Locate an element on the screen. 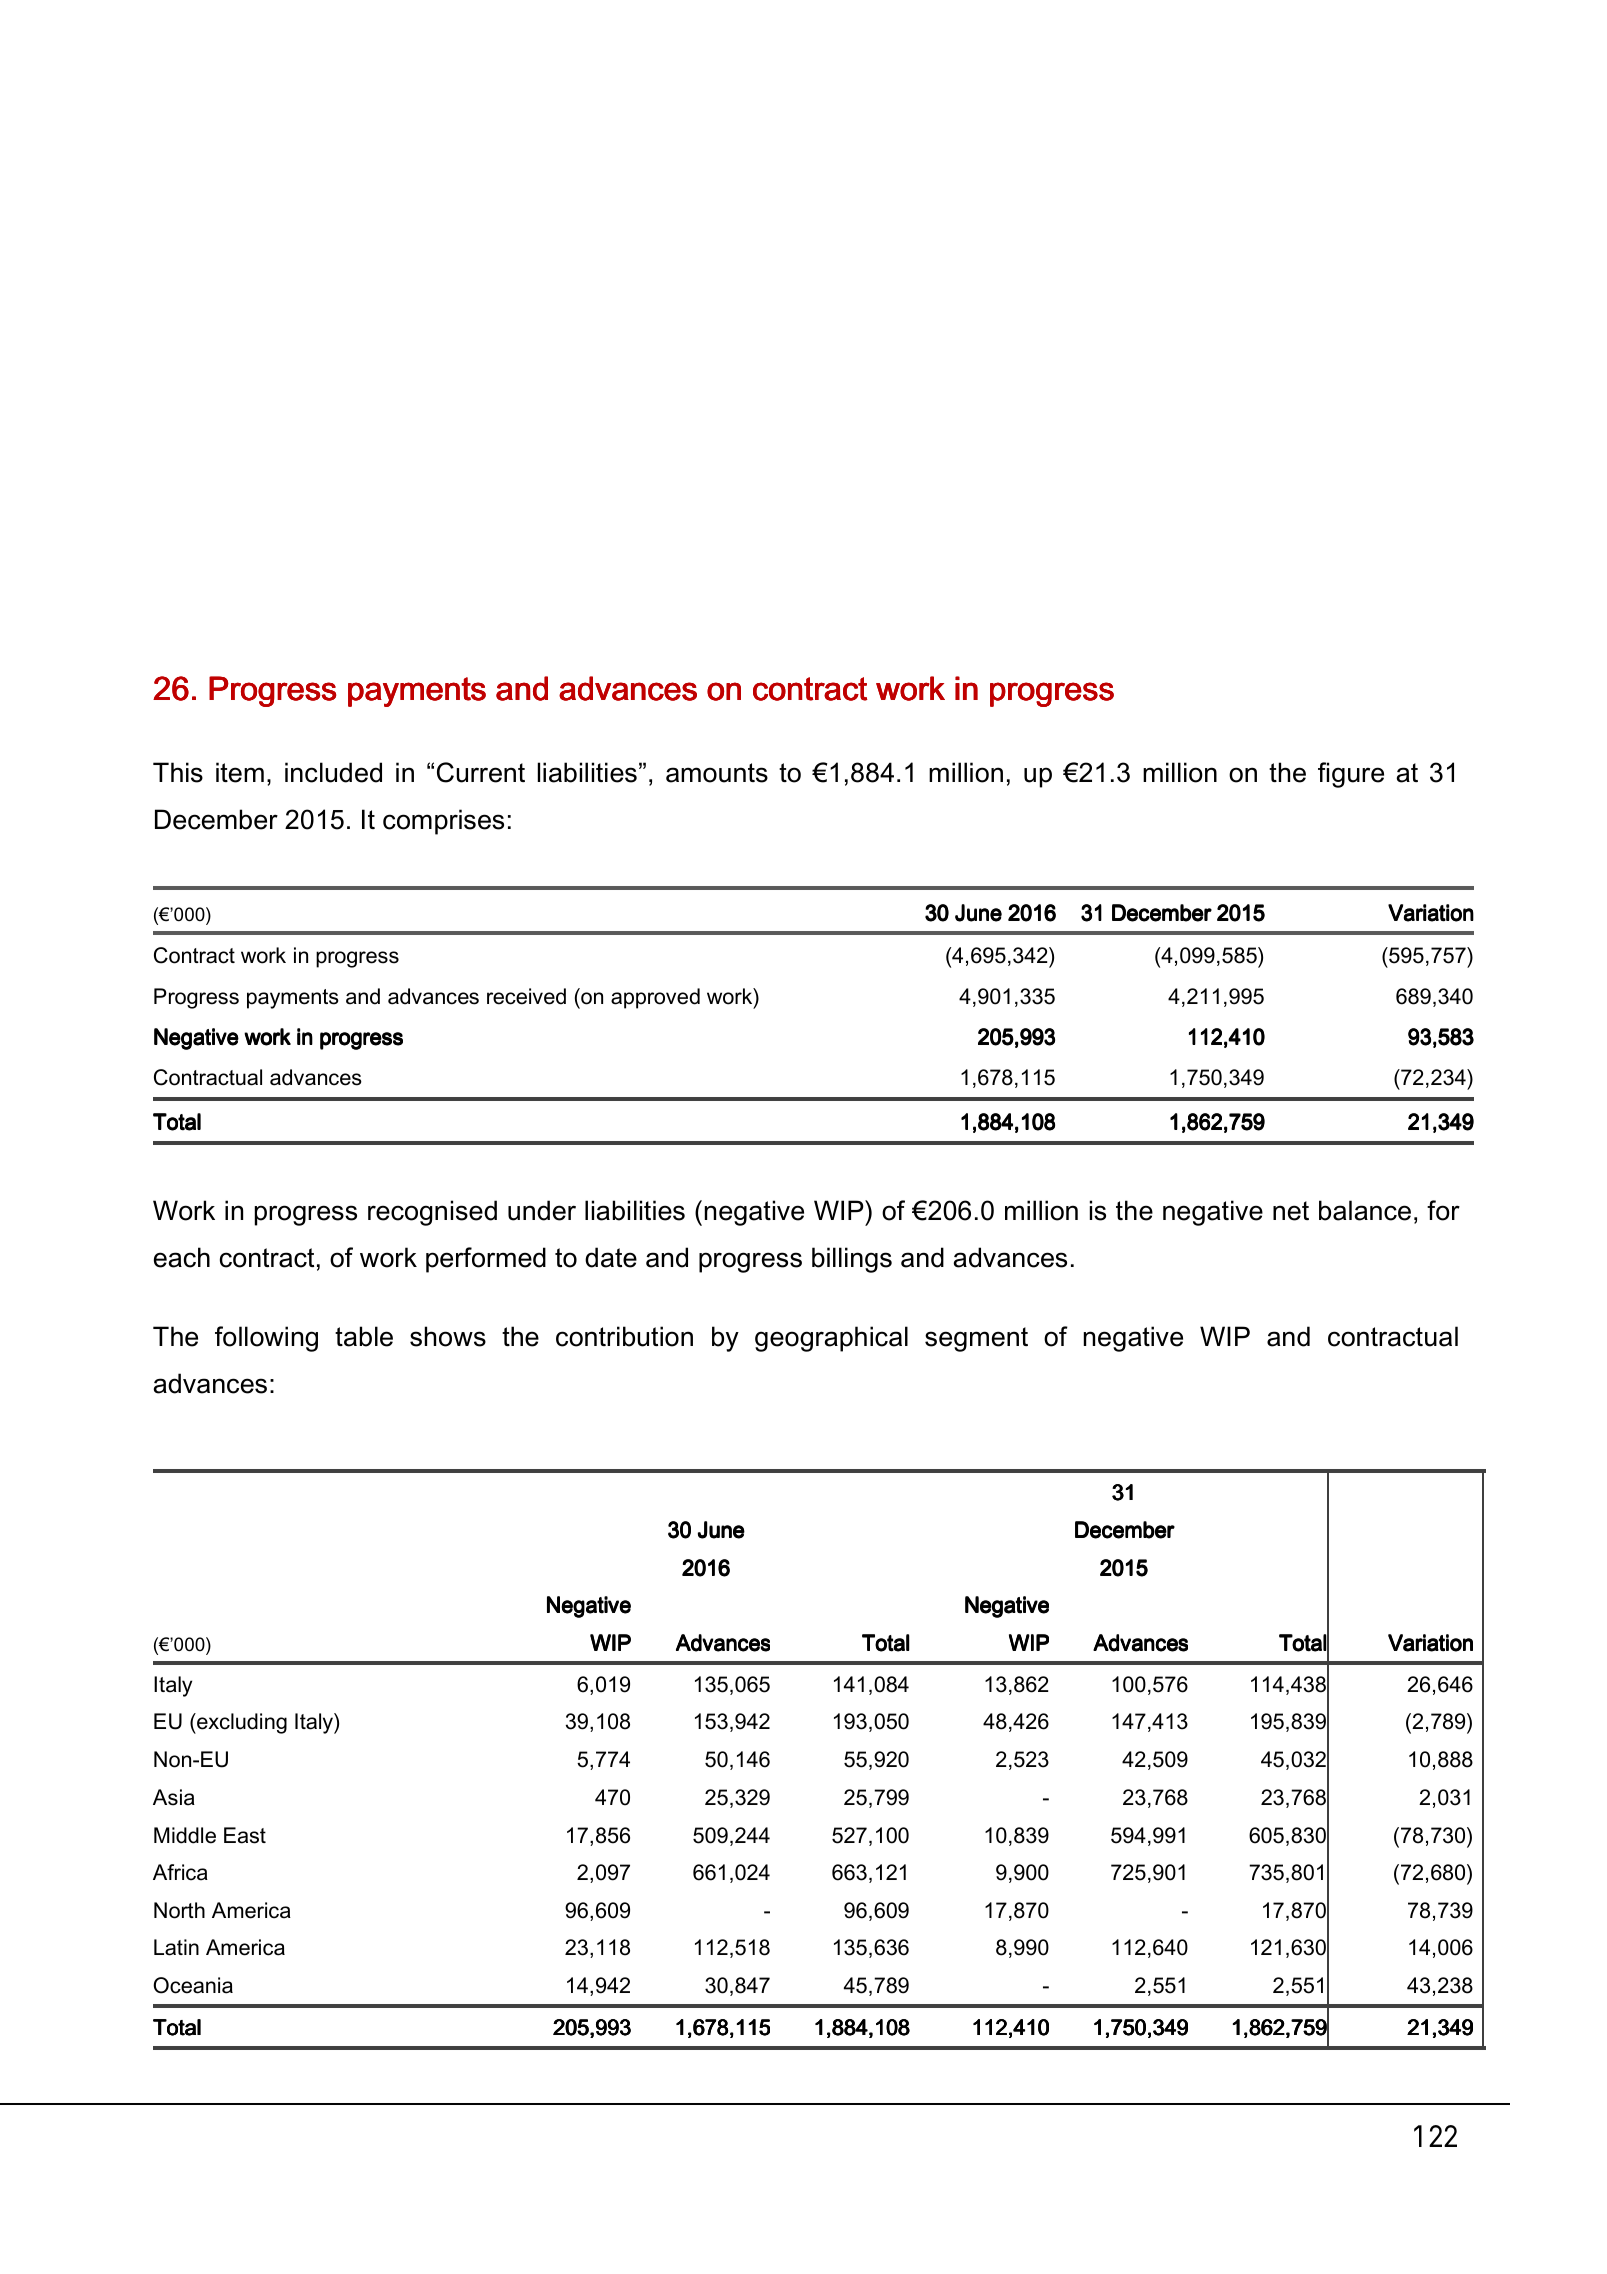  Oceania is located at coordinates (193, 1985).
